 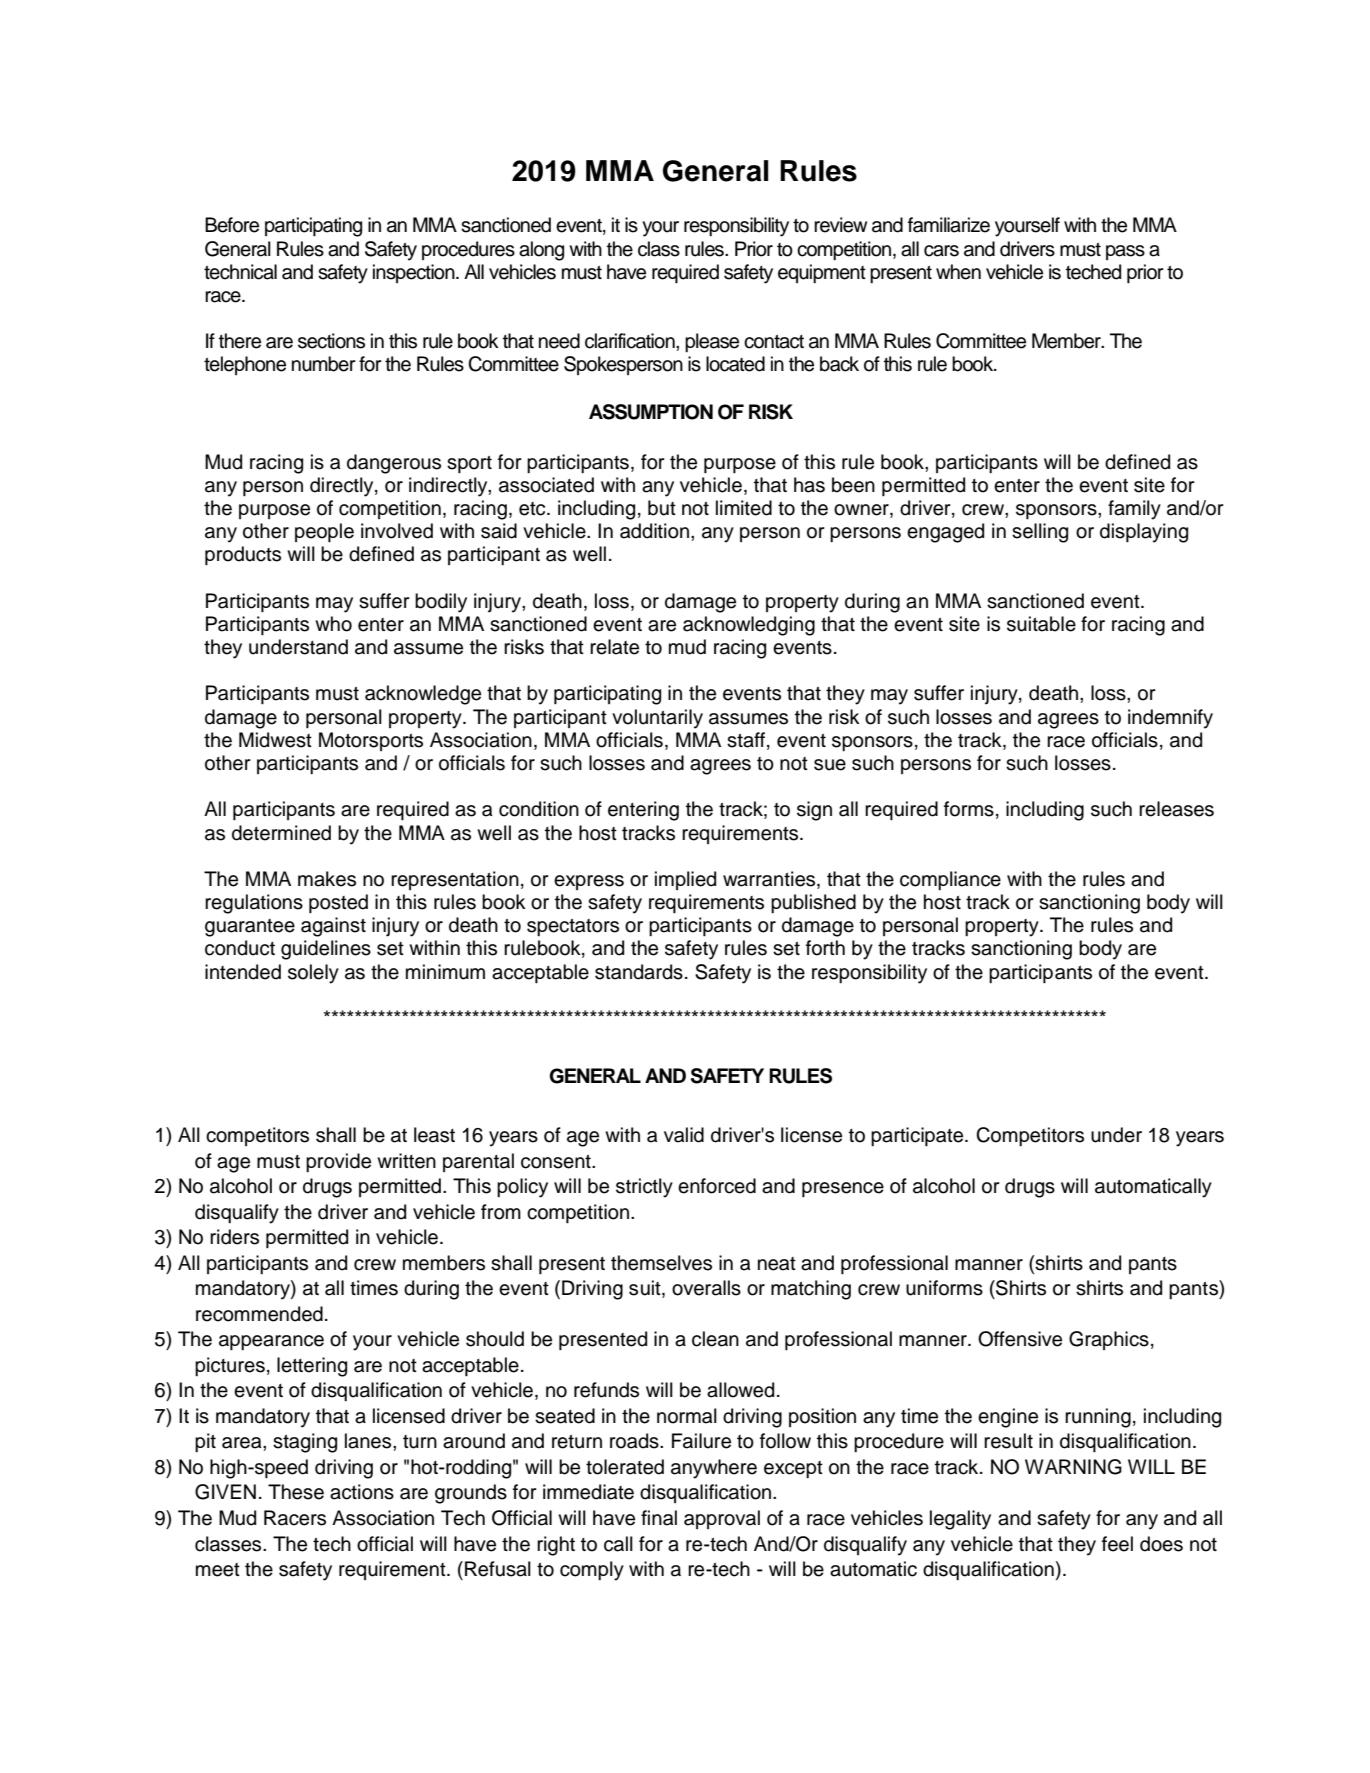 What do you see at coordinates (1117, 1544) in the page?
I see `feel` at bounding box center [1117, 1544].
